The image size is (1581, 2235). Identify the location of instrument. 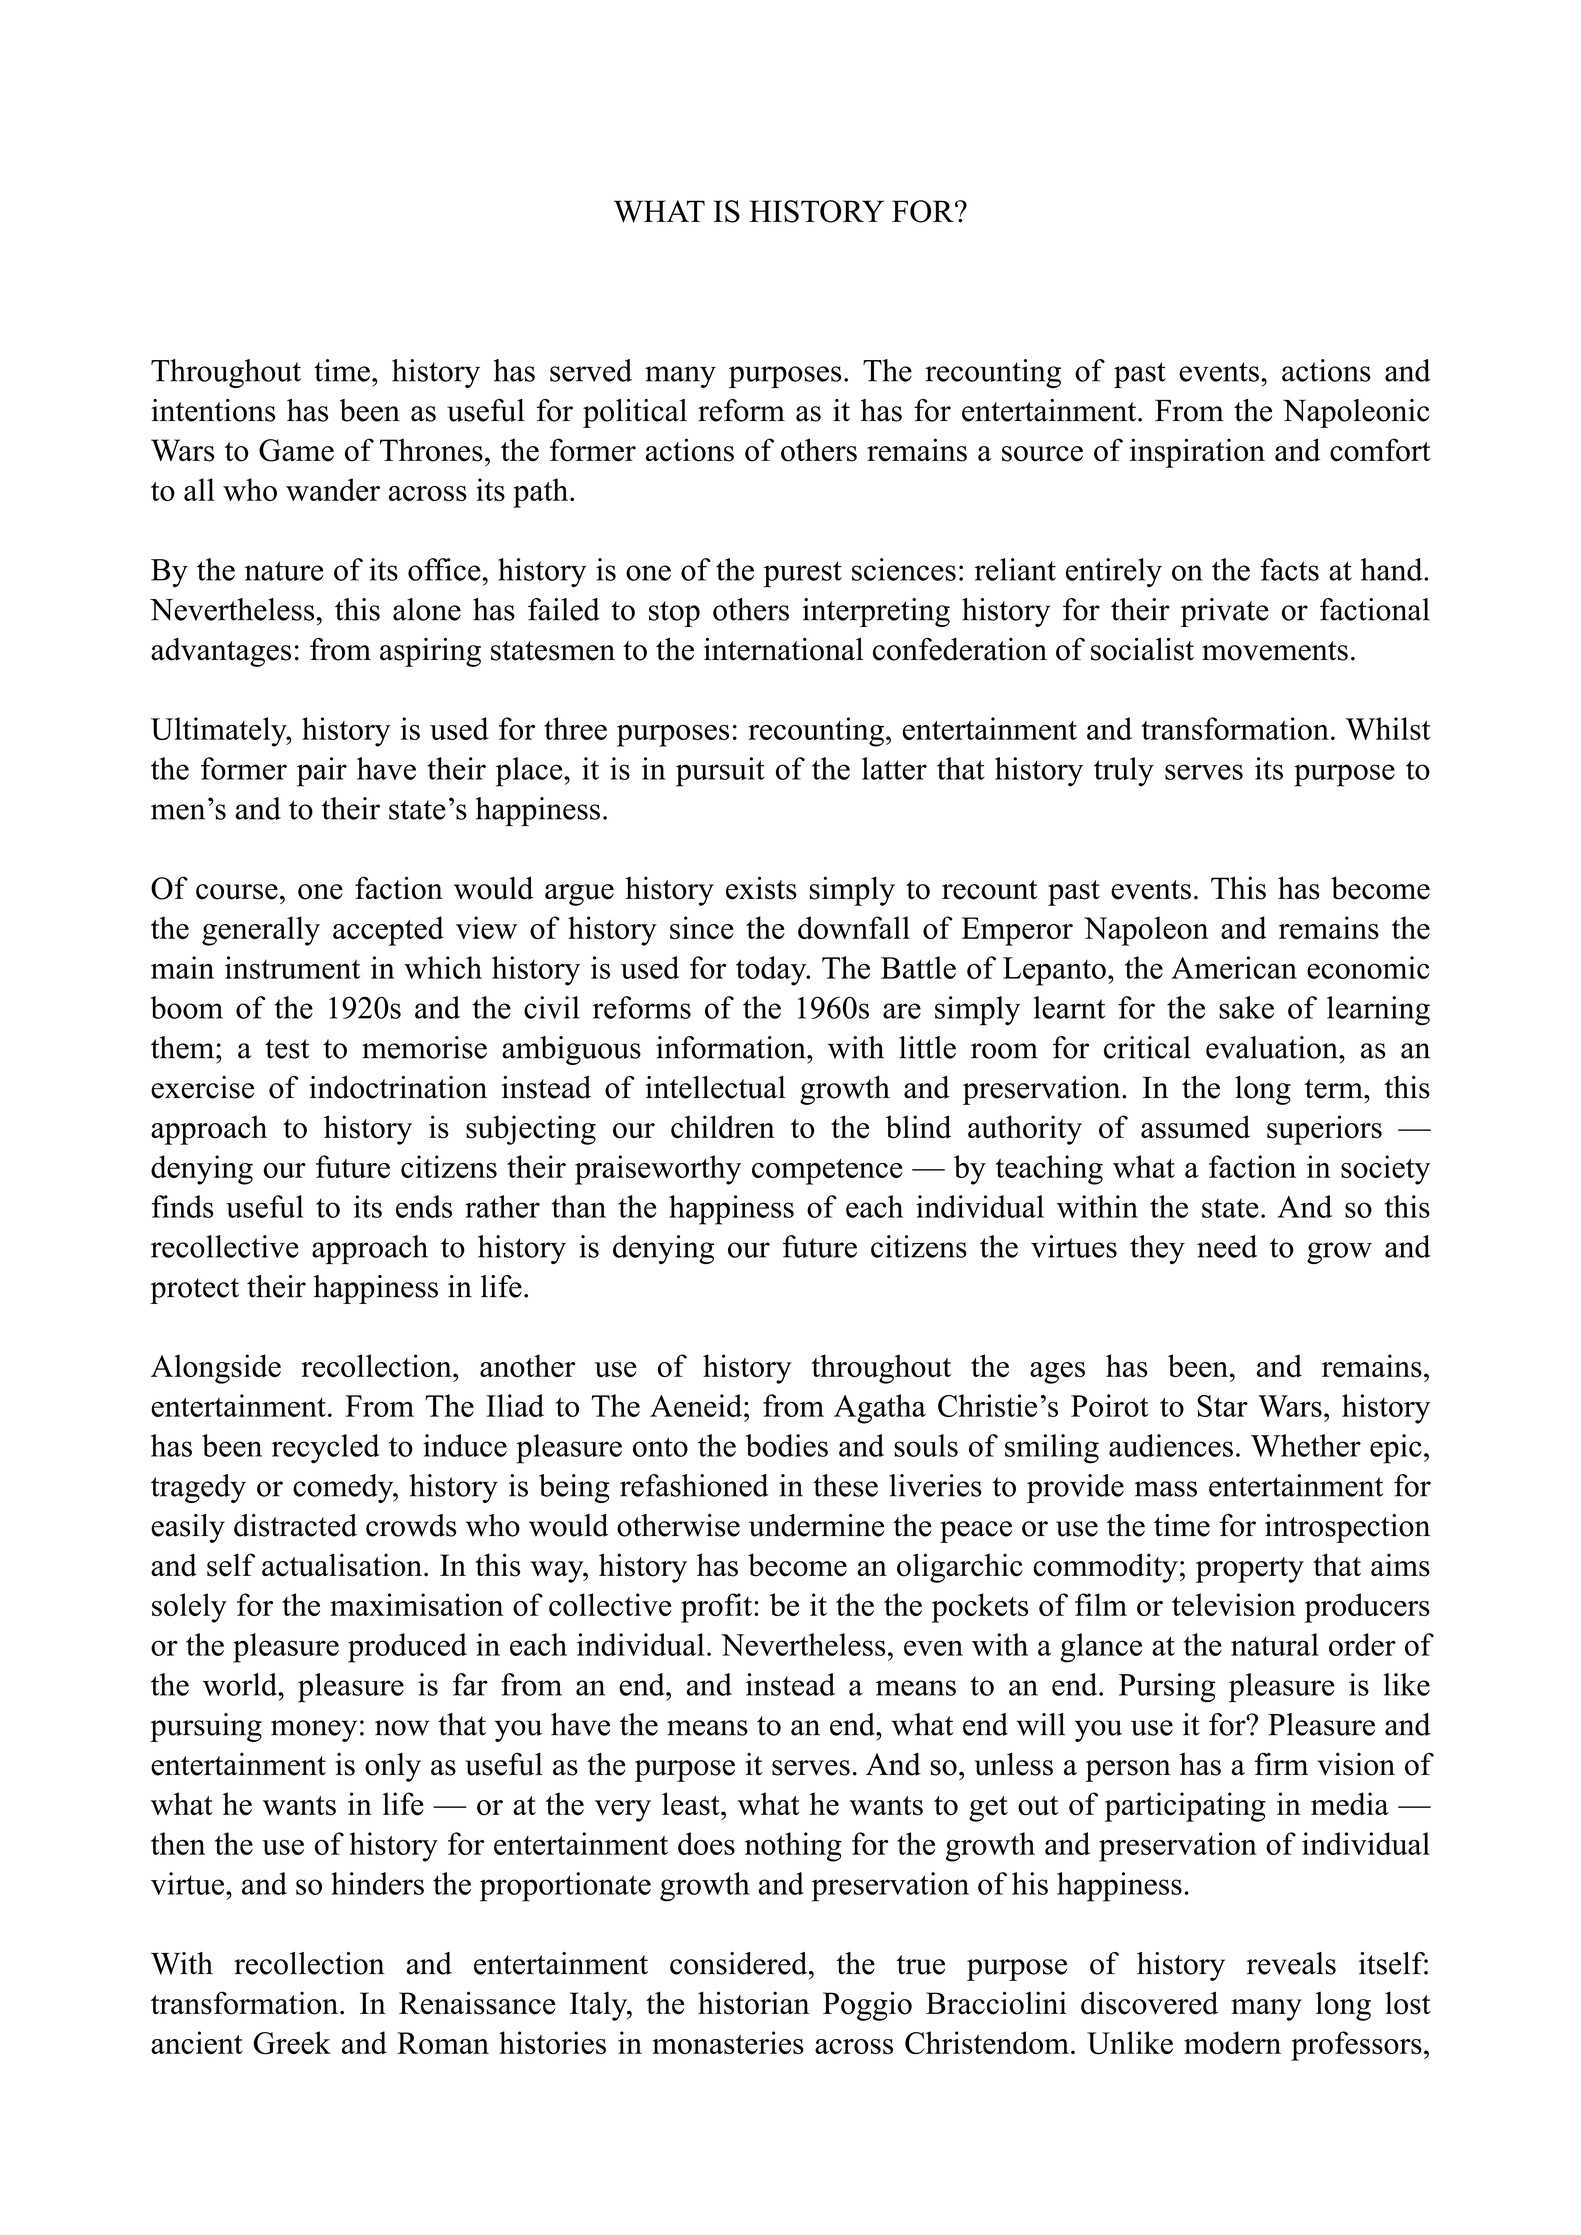
(292, 967).
